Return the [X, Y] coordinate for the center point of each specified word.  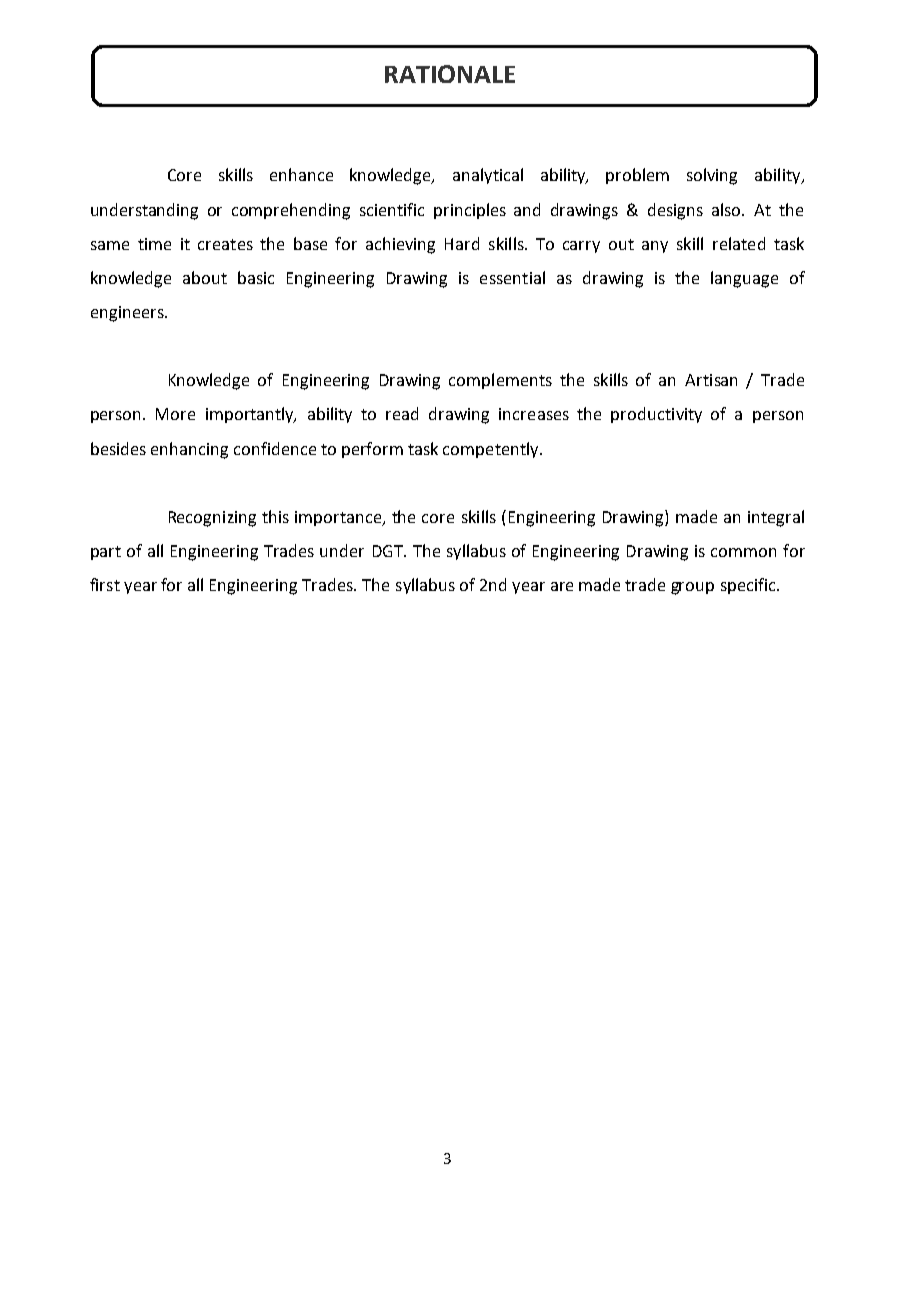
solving [712, 176]
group [692, 588]
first [105, 584]
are [562, 586]
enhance [301, 174]
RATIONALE [450, 74]
